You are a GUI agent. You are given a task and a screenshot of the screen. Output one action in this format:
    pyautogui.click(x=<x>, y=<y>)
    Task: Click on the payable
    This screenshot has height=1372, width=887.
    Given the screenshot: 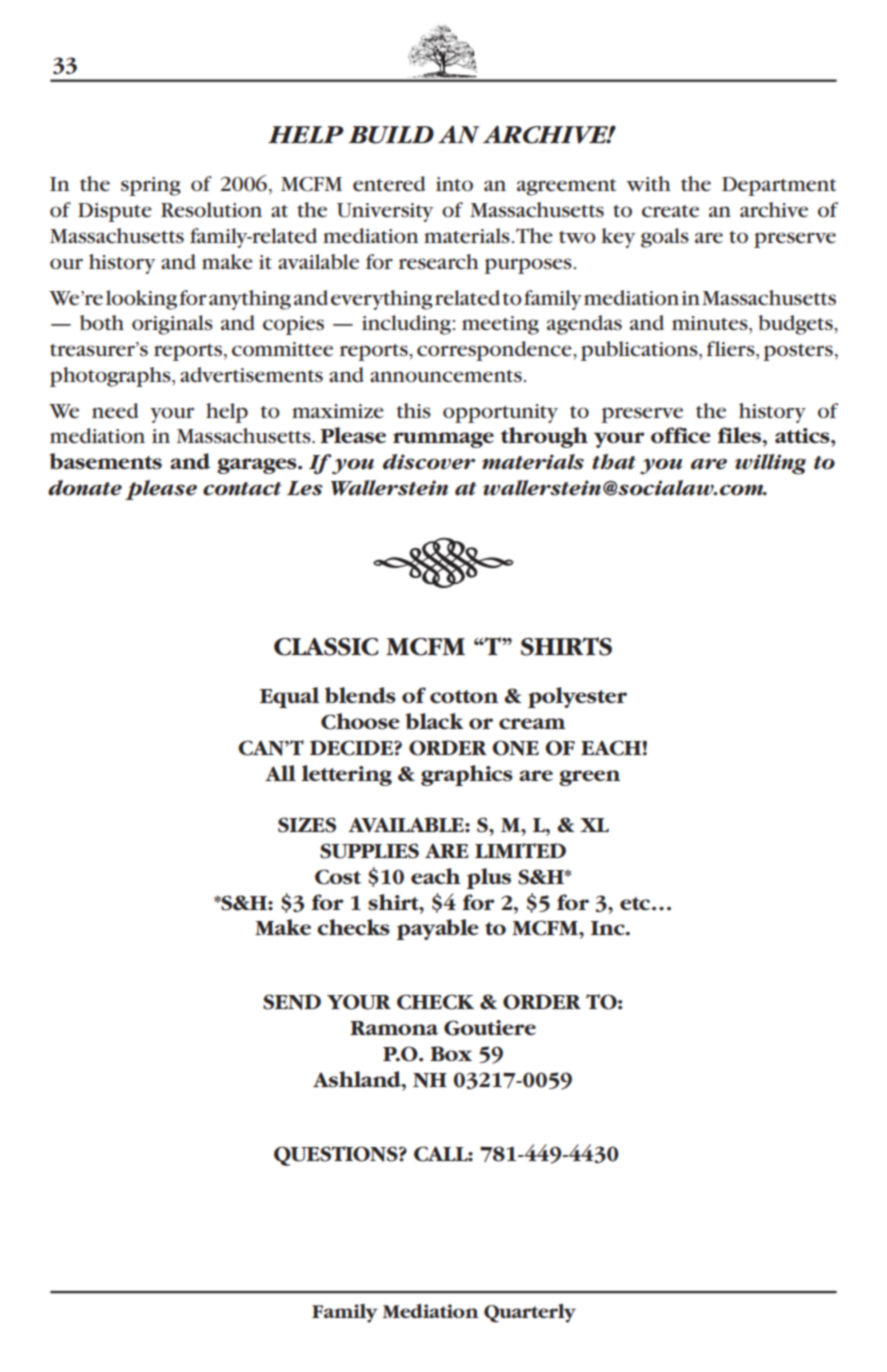 What is the action you would take?
    pyautogui.click(x=438, y=929)
